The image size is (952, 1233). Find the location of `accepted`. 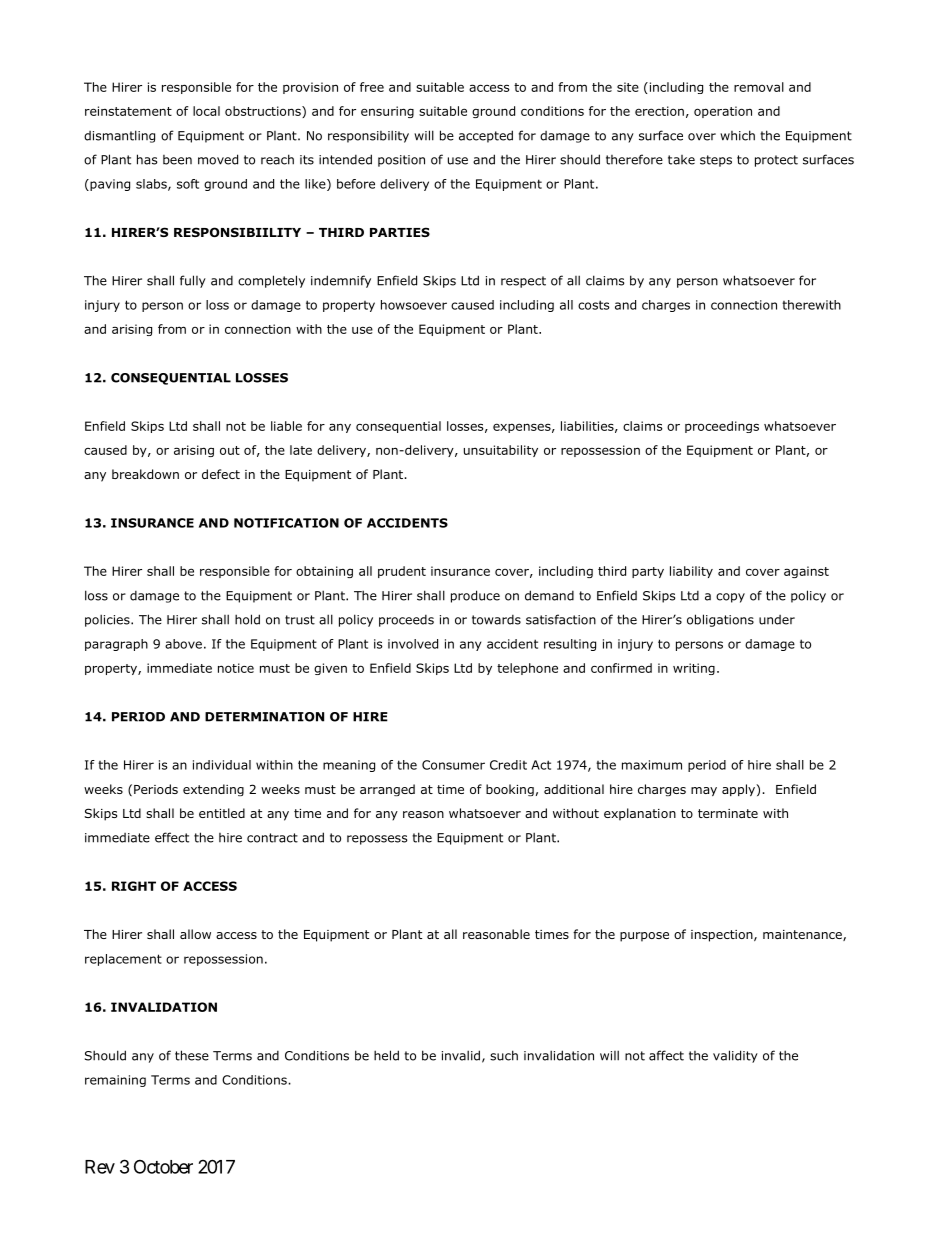

accepted is located at coordinates (486, 136).
